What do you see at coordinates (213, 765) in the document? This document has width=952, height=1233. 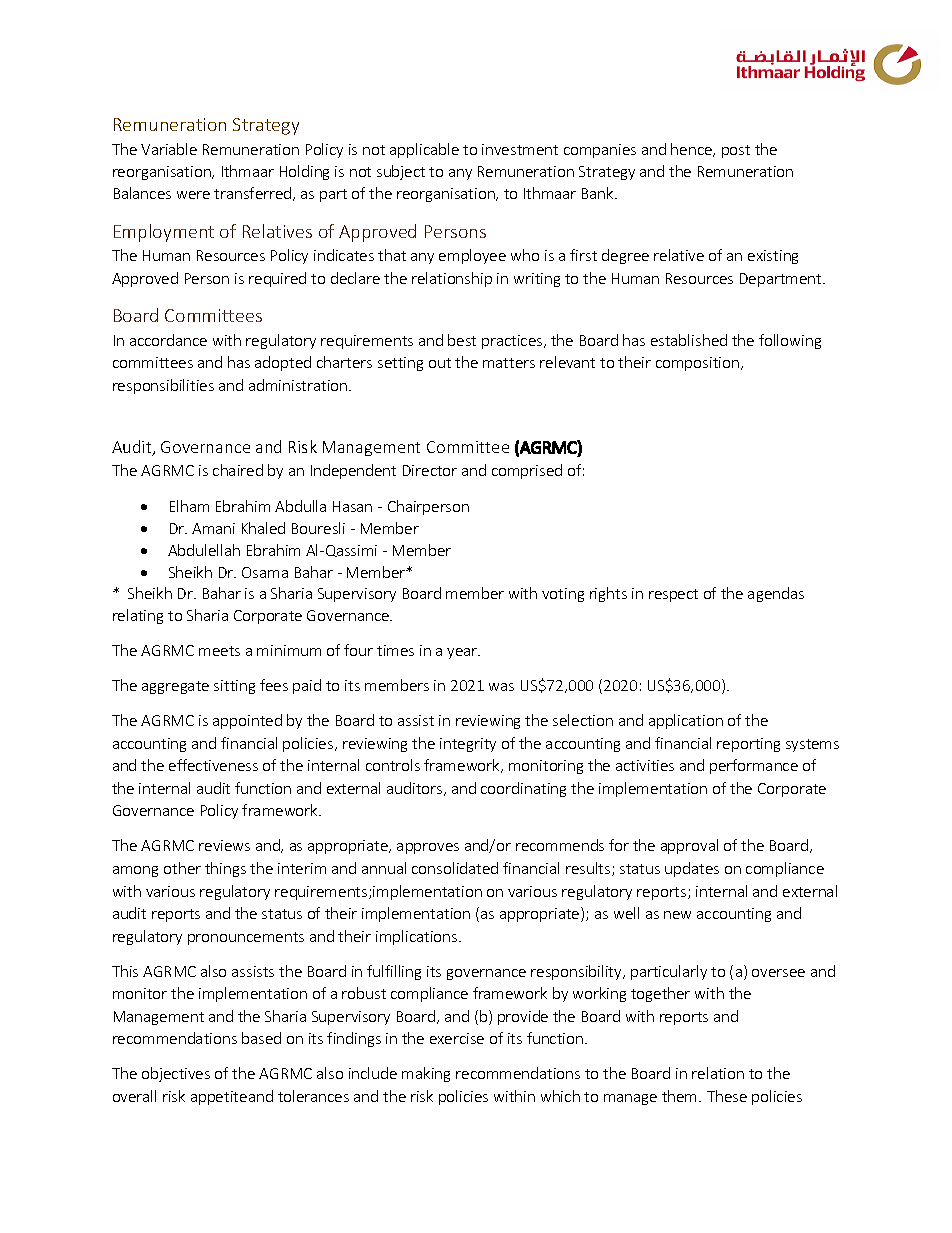 I see `effectiveness` at bounding box center [213, 765].
